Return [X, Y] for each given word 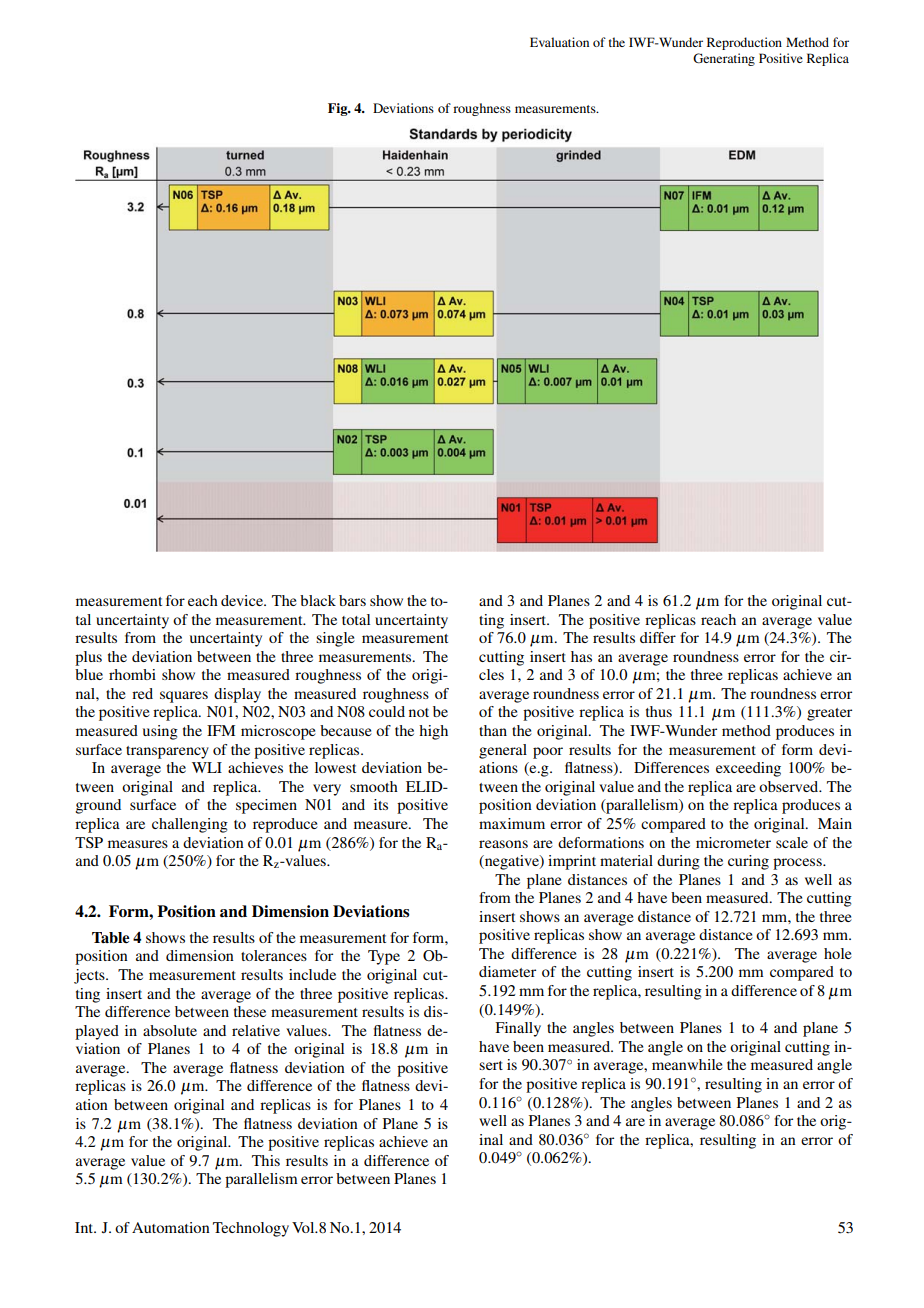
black [318, 600]
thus [659, 711]
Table [111, 937]
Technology [251, 1229]
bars [352, 600]
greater [829, 714]
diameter [507, 971]
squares [184, 697]
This [266, 1160]
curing [748, 862]
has [581, 656]
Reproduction [744, 43]
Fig [339, 109]
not [419, 712]
